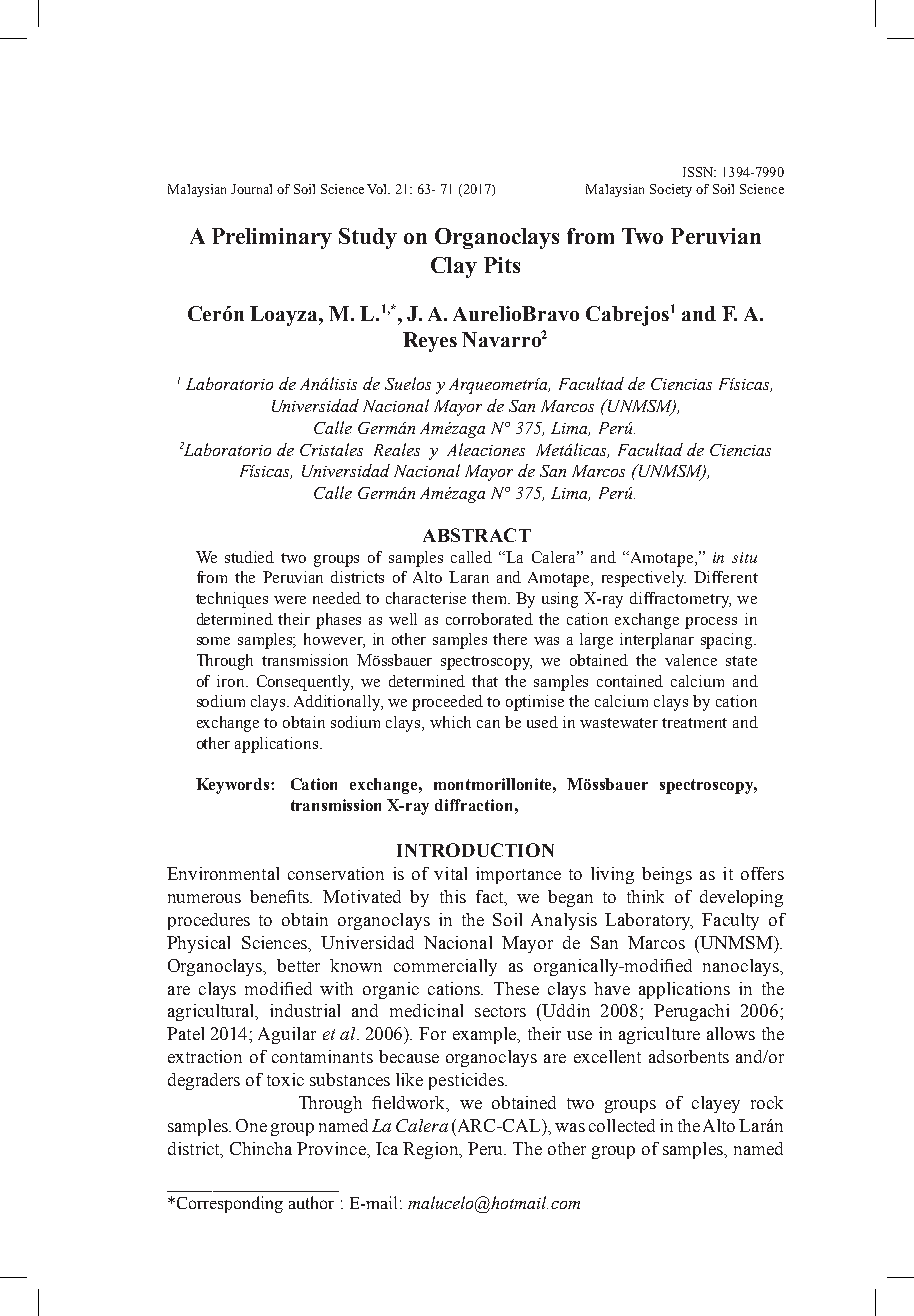  What do you see at coordinates (249, 557) in the screenshot?
I see `studied` at bounding box center [249, 557].
